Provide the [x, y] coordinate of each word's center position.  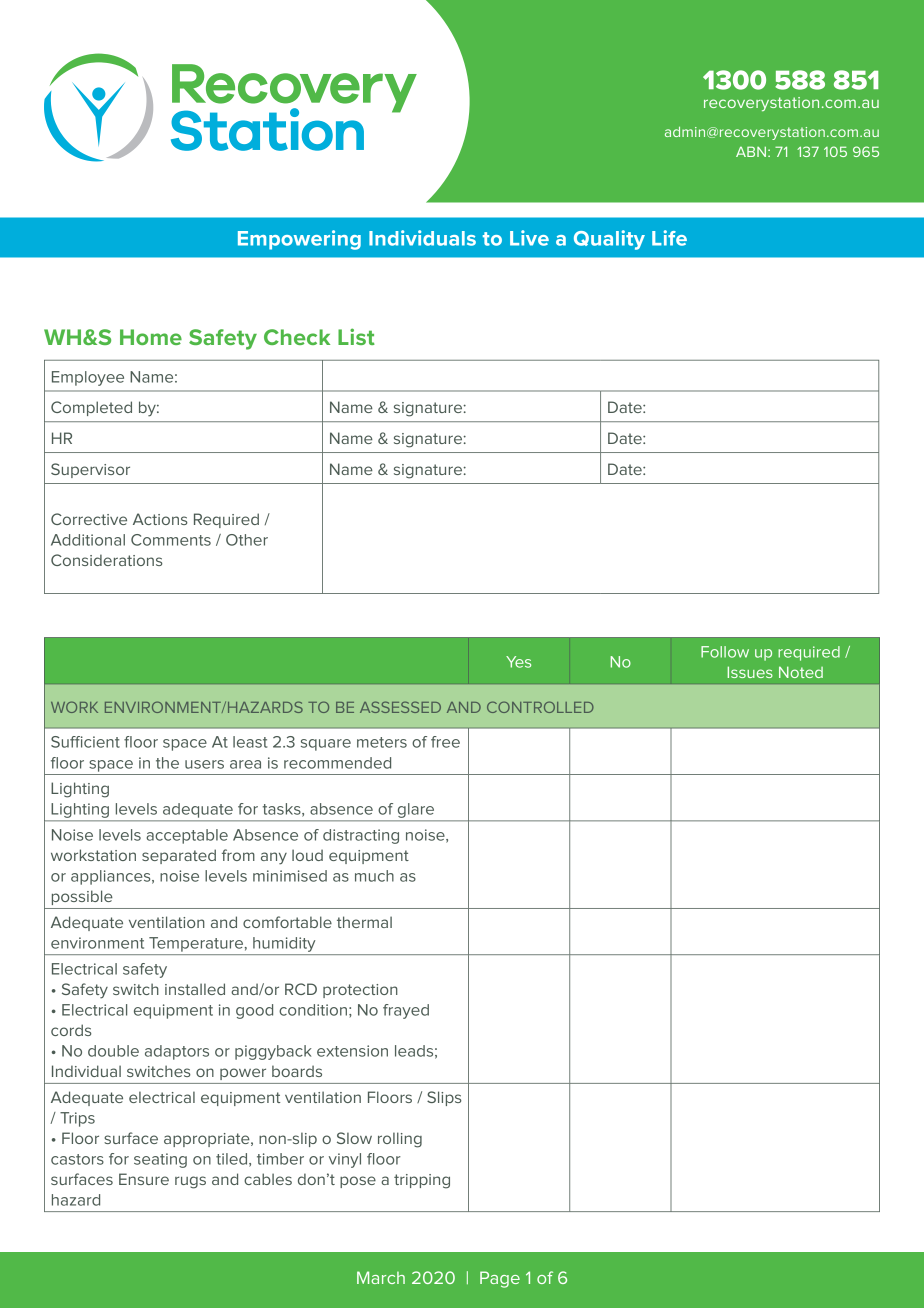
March [381, 1277]
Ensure [144, 1179]
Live [529, 238]
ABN [751, 151]
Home [151, 337]
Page [500, 1279]
